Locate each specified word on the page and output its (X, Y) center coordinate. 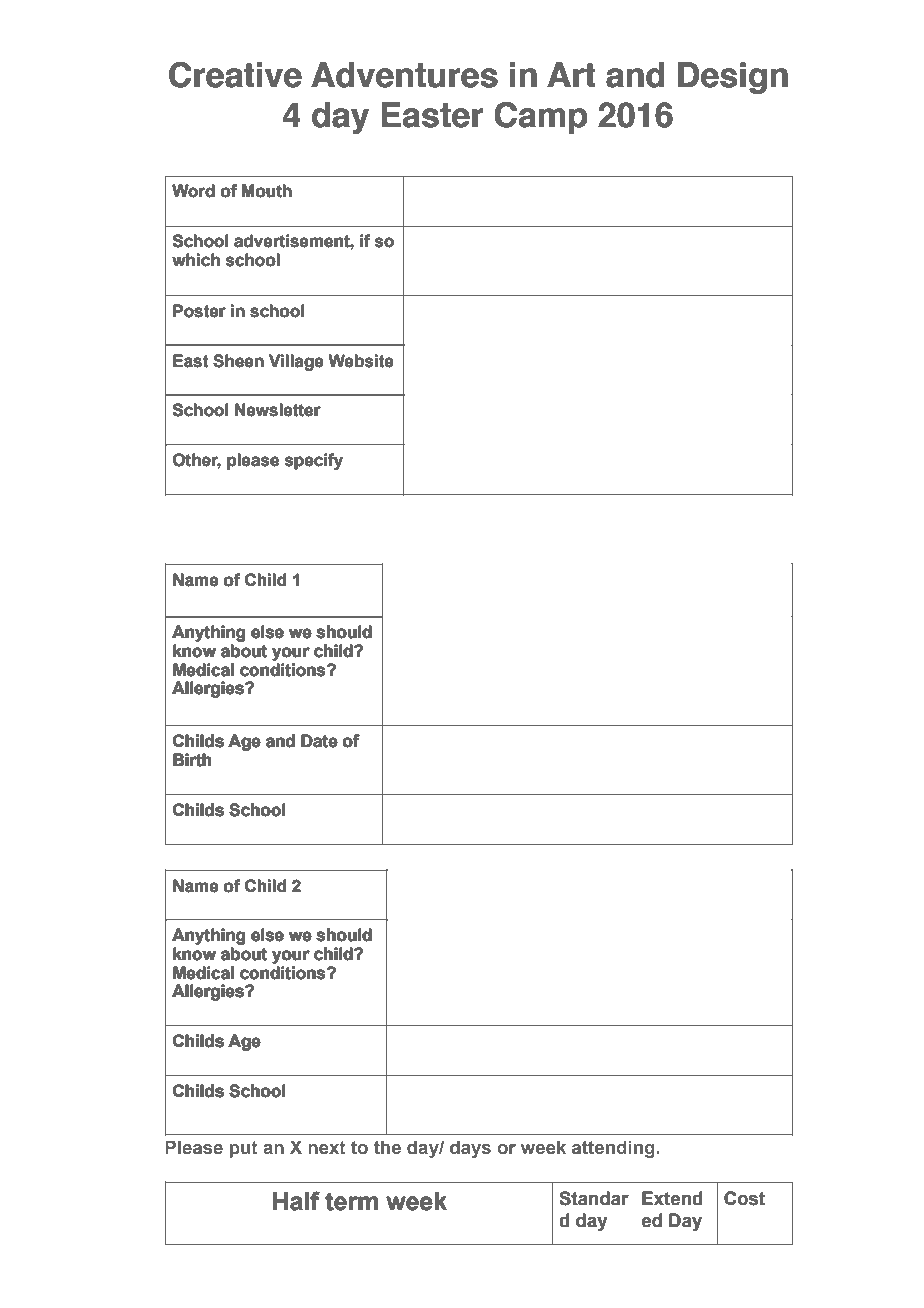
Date (320, 741)
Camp (540, 118)
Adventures (404, 75)
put (244, 1149)
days (470, 1149)
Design (733, 78)
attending (614, 1149)
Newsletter (278, 409)
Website (361, 360)
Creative (235, 75)
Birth (192, 760)
